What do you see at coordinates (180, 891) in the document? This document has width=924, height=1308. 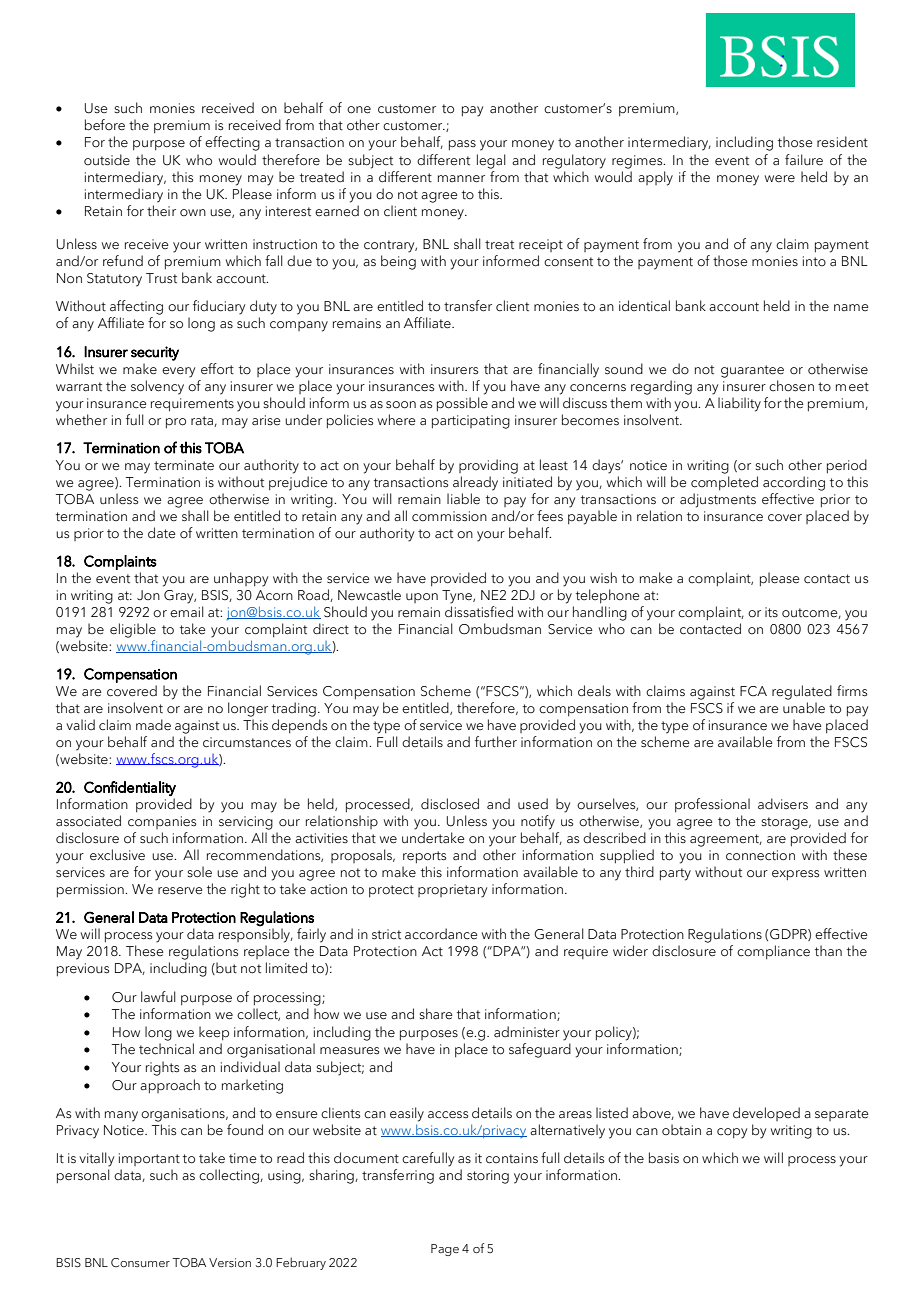 I see `reserve` at bounding box center [180, 891].
